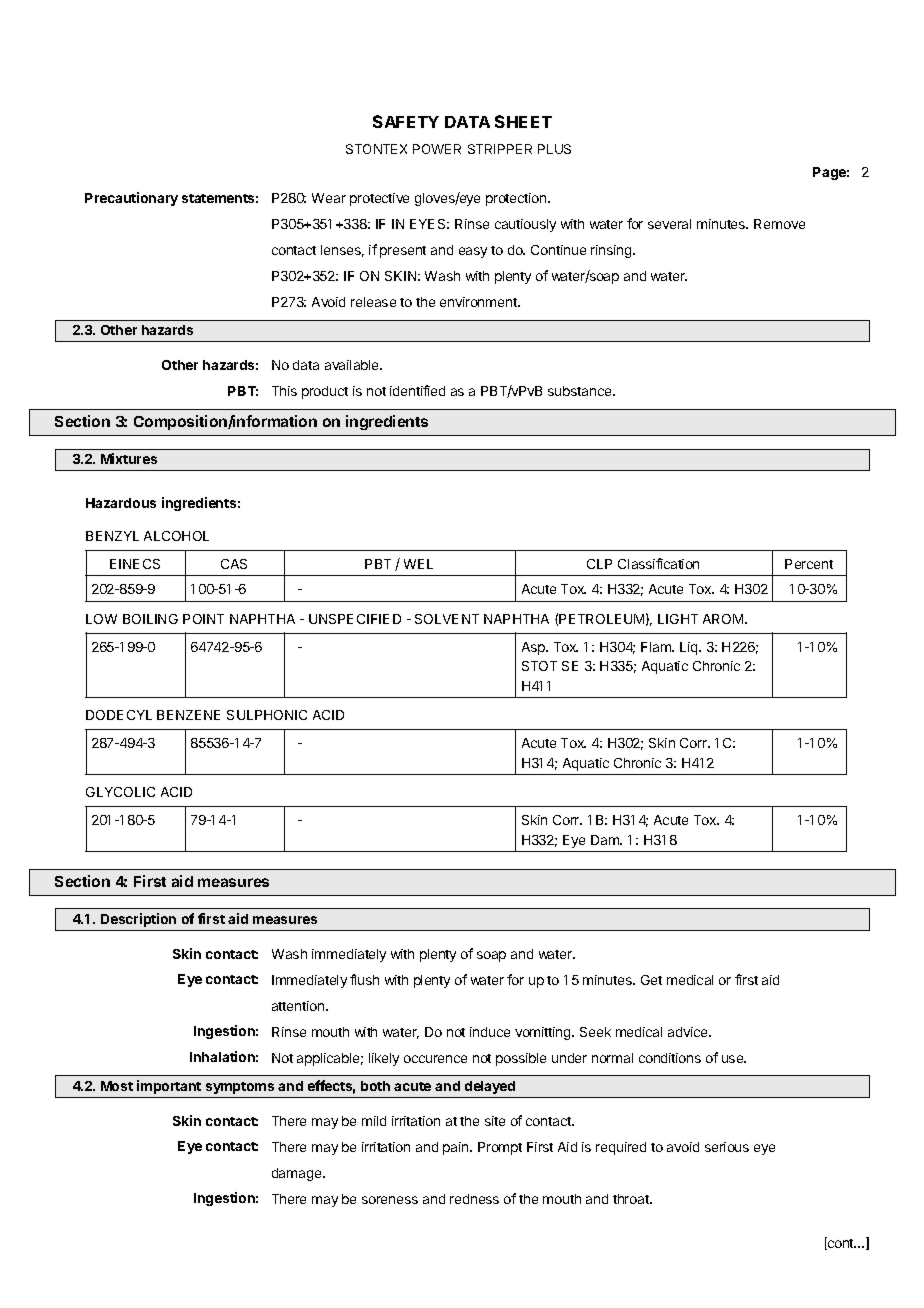 This screenshot has height=1308, width=924. I want to click on WEL, so click(418, 564).
